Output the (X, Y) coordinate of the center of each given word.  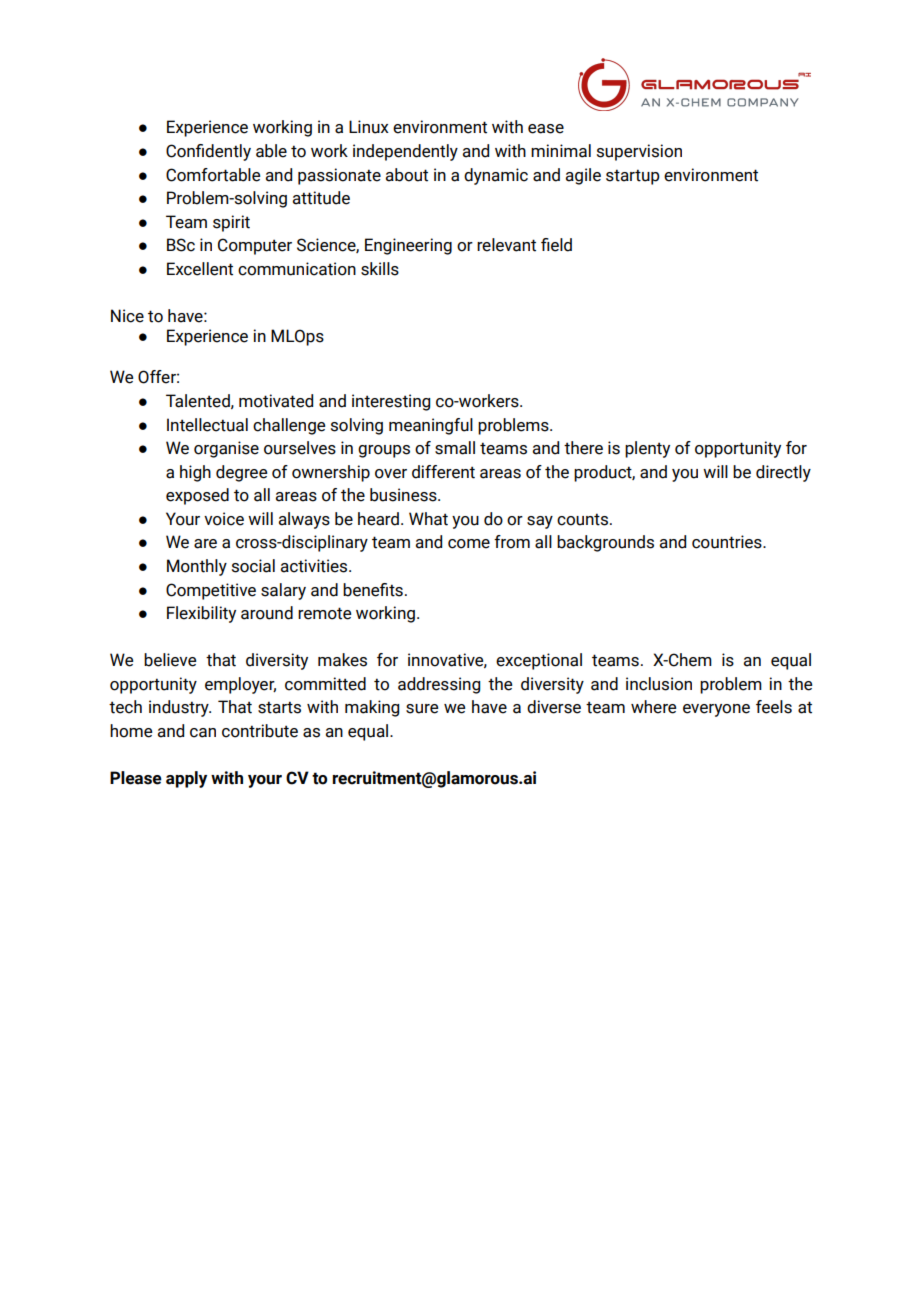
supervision (639, 152)
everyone (716, 710)
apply (186, 779)
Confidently (208, 152)
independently (405, 152)
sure (422, 709)
